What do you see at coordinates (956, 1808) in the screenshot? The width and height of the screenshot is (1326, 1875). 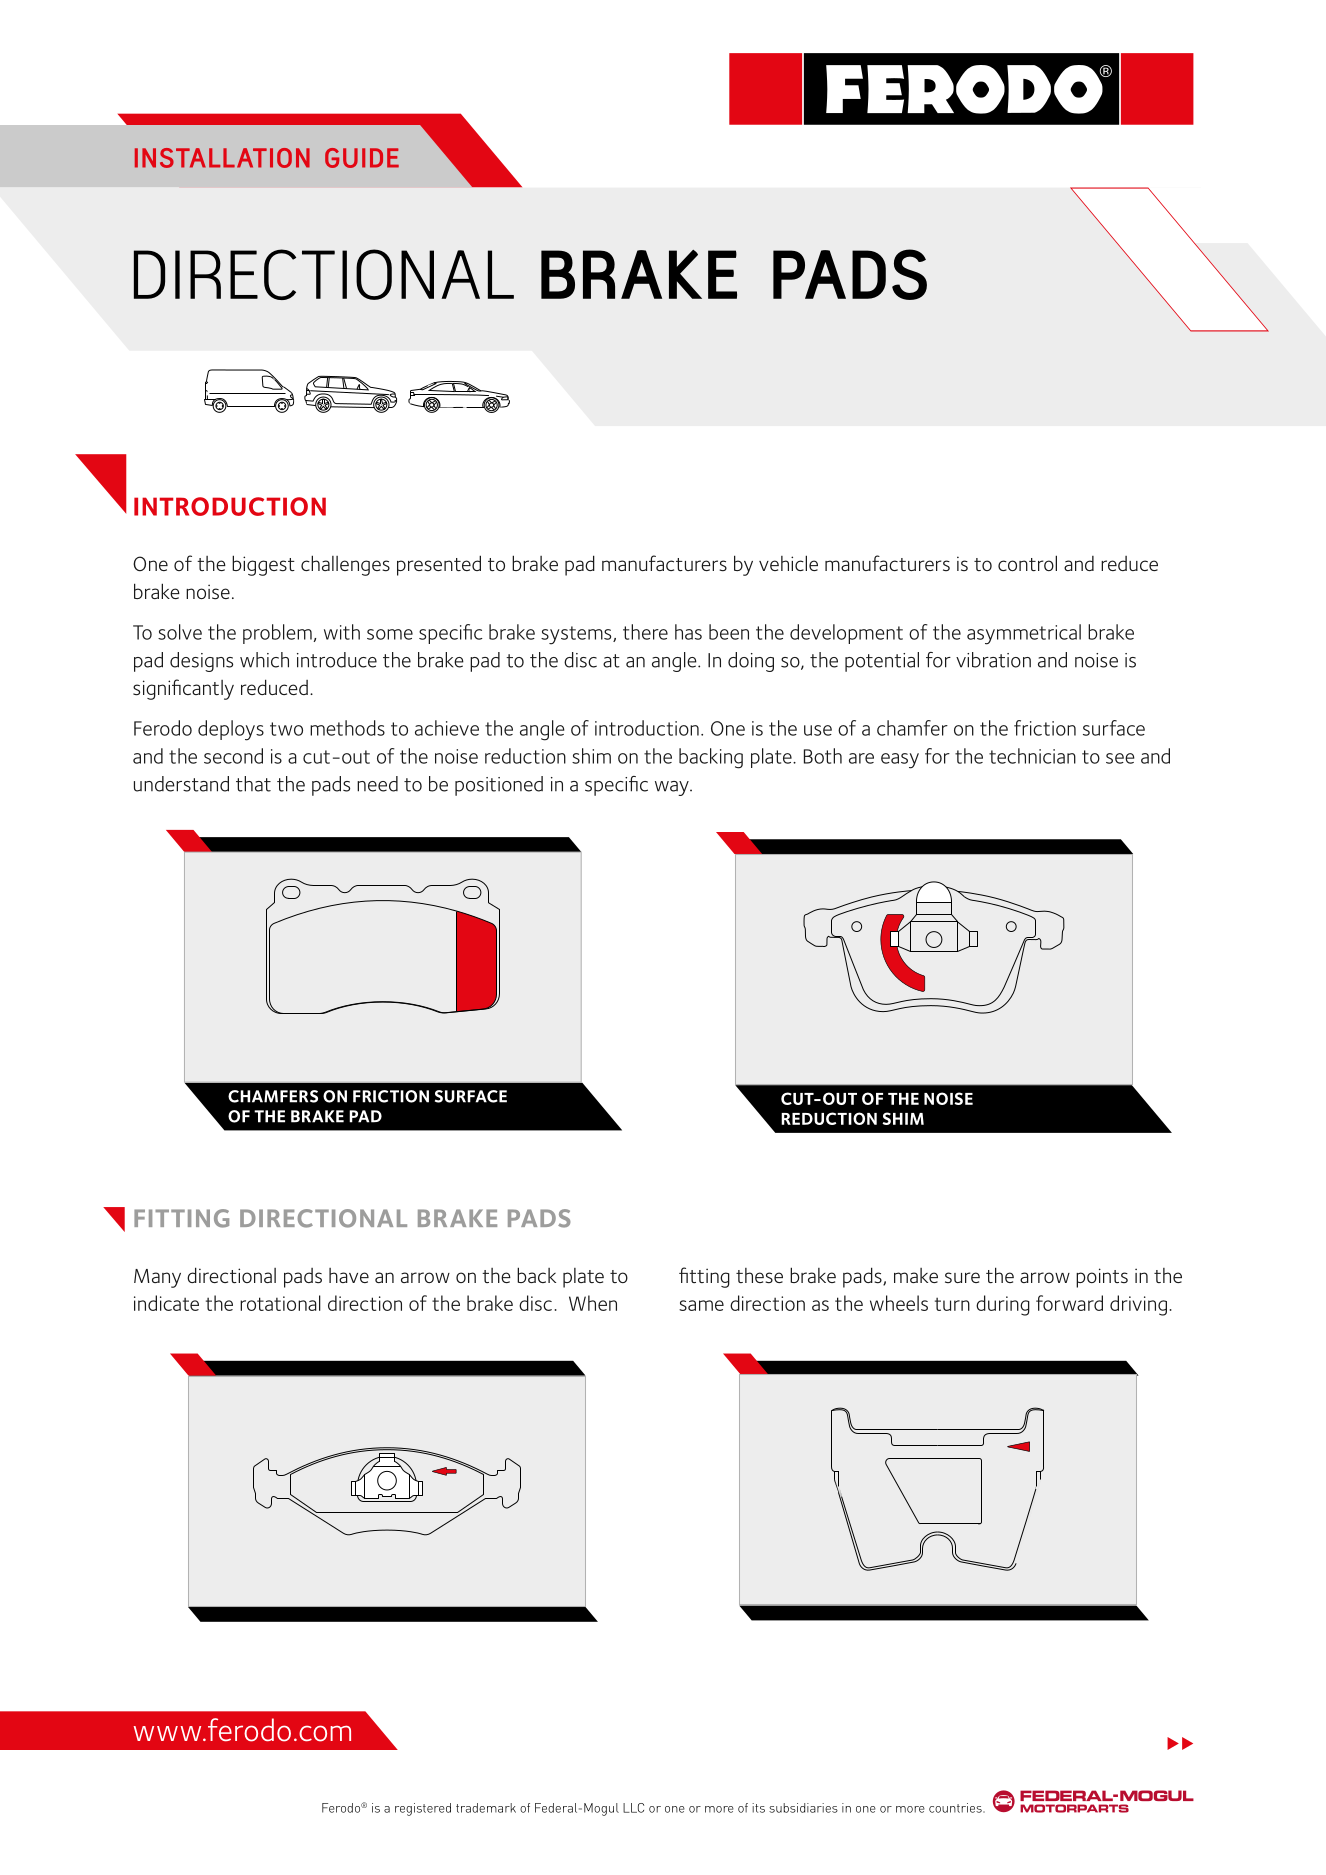 I see `countries` at bounding box center [956, 1808].
